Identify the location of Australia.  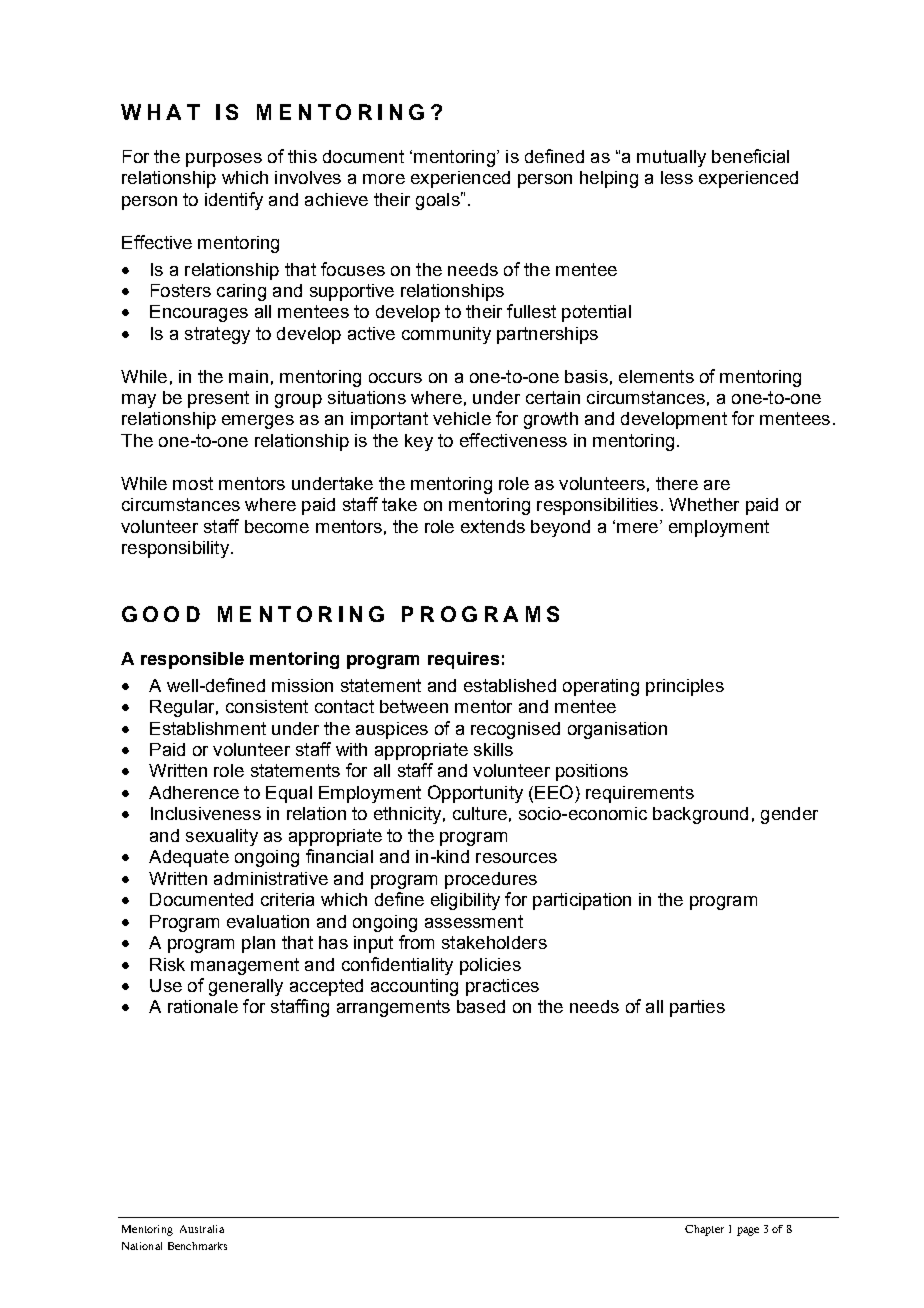
(202, 1229).
